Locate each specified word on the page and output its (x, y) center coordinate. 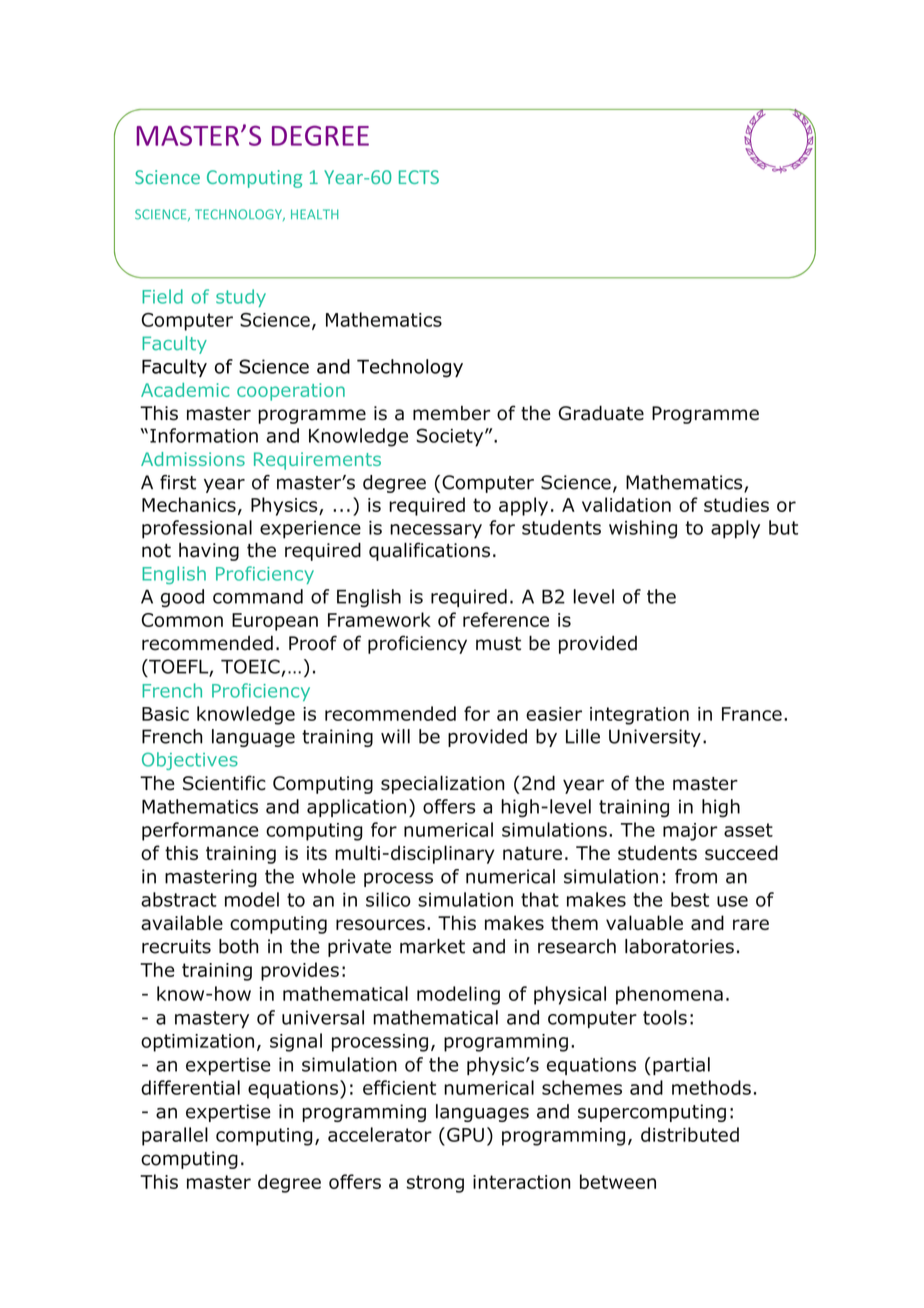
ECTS (419, 177)
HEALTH (315, 214)
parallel (175, 1136)
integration (639, 716)
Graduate (601, 413)
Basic (165, 714)
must (498, 644)
